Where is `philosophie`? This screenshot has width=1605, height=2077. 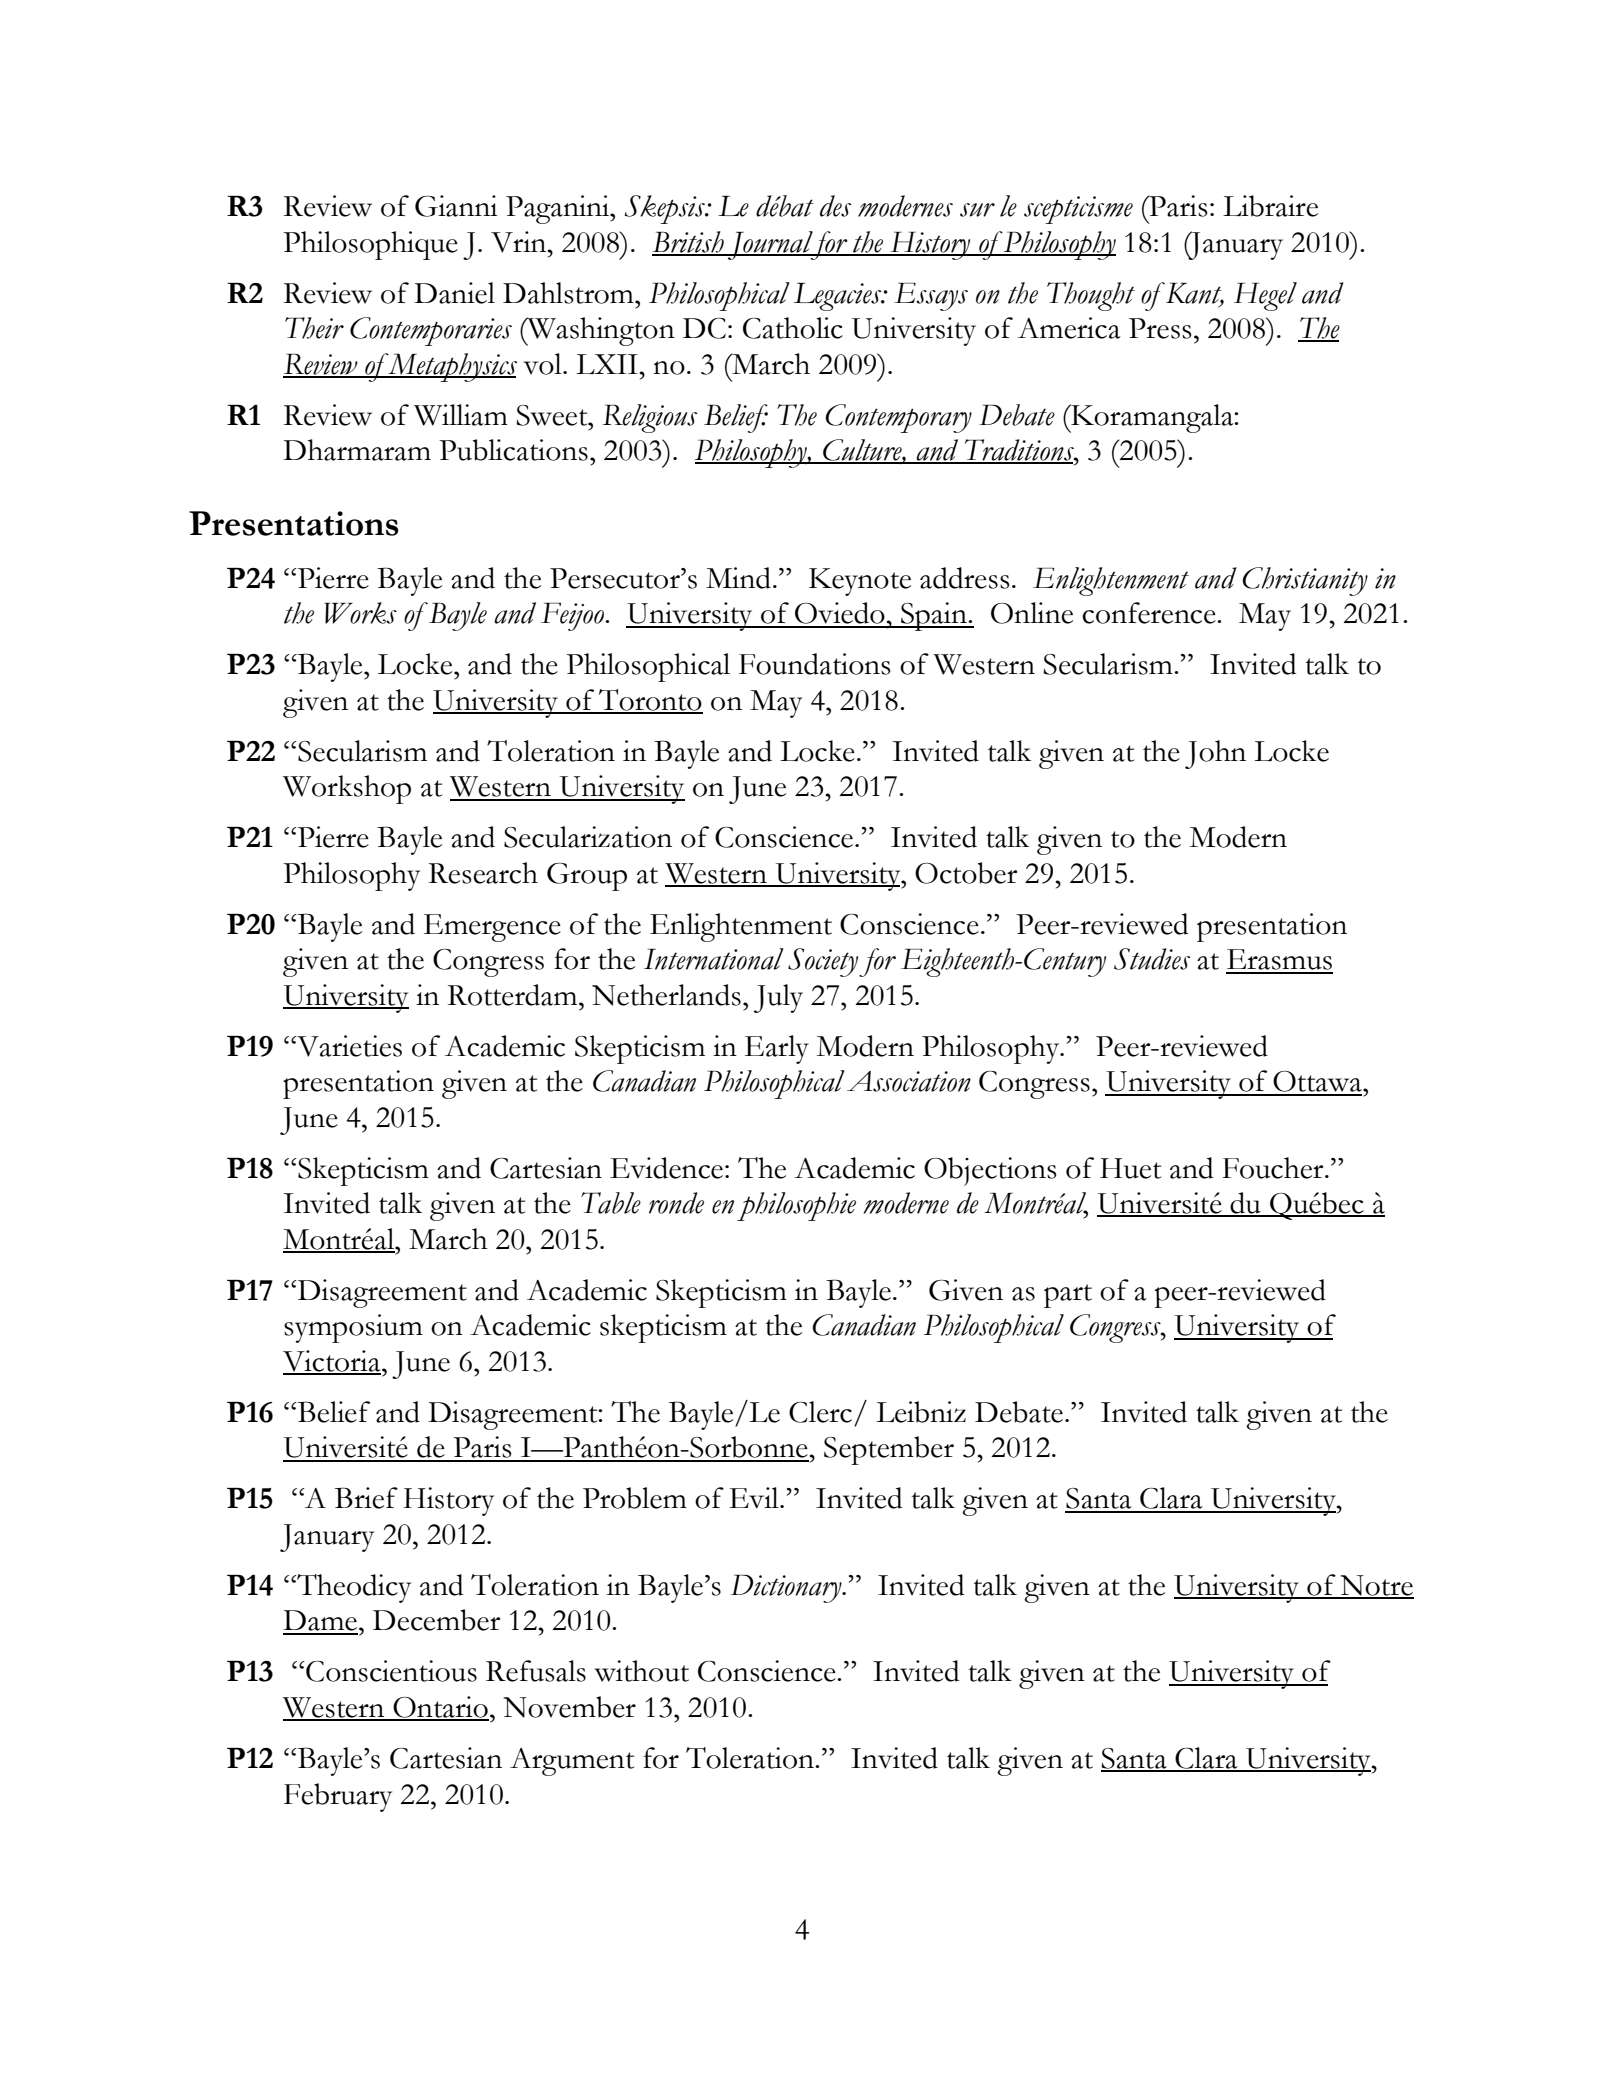
philosophie is located at coordinates (796, 1206).
